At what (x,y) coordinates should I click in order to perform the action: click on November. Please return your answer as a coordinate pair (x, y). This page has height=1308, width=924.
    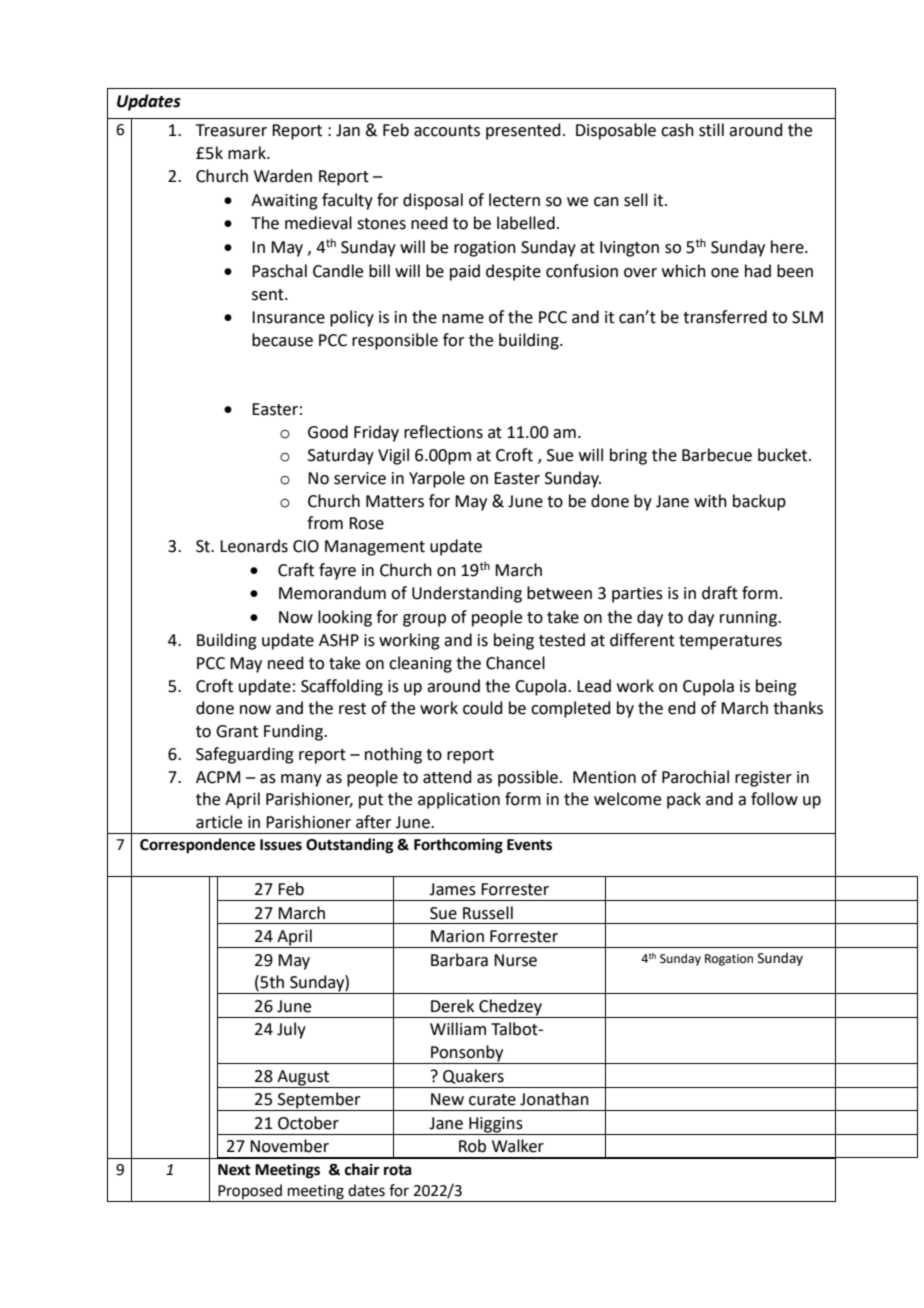
    Looking at the image, I should click on (289, 1146).
